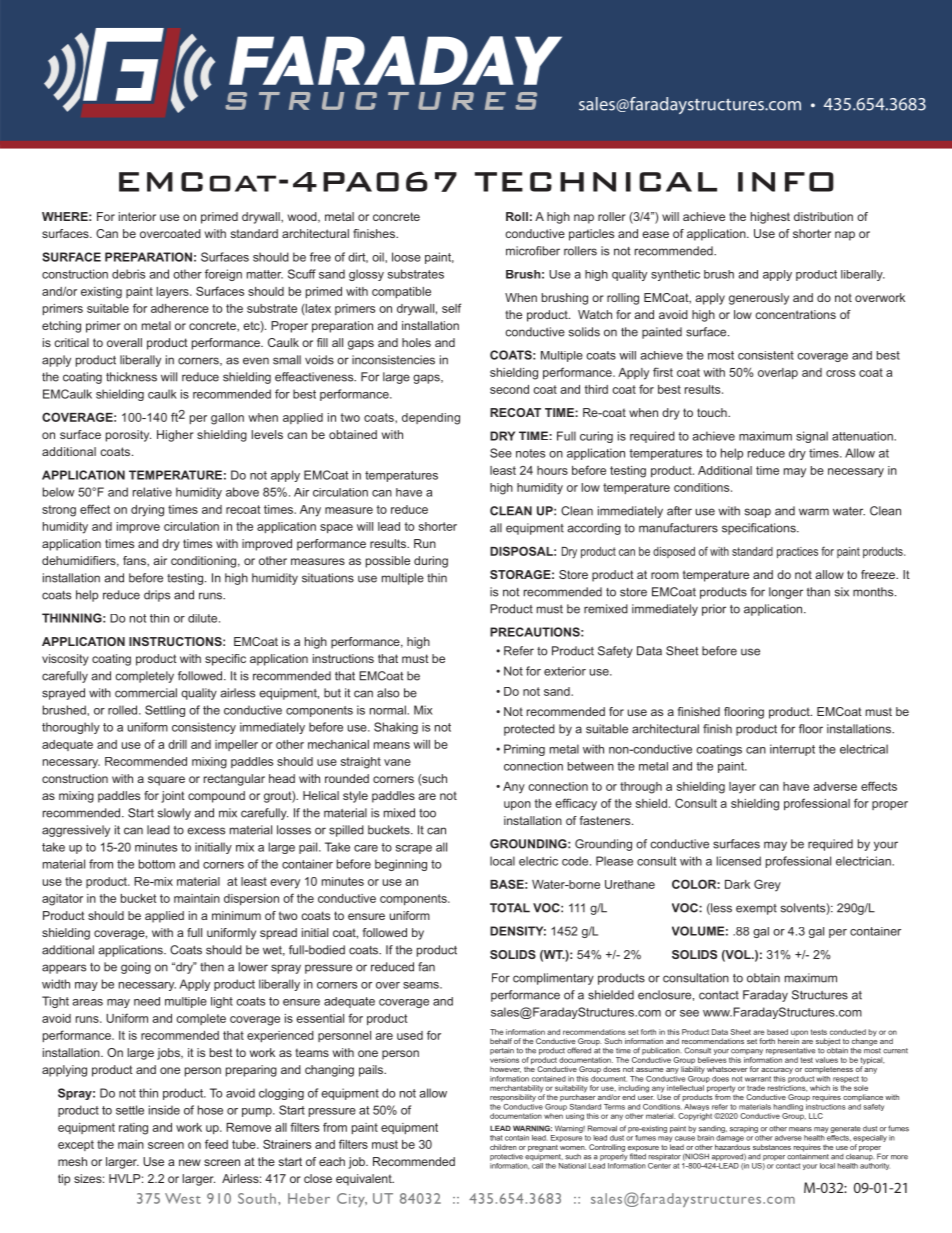  I want to click on distribution, so click(823, 216).
